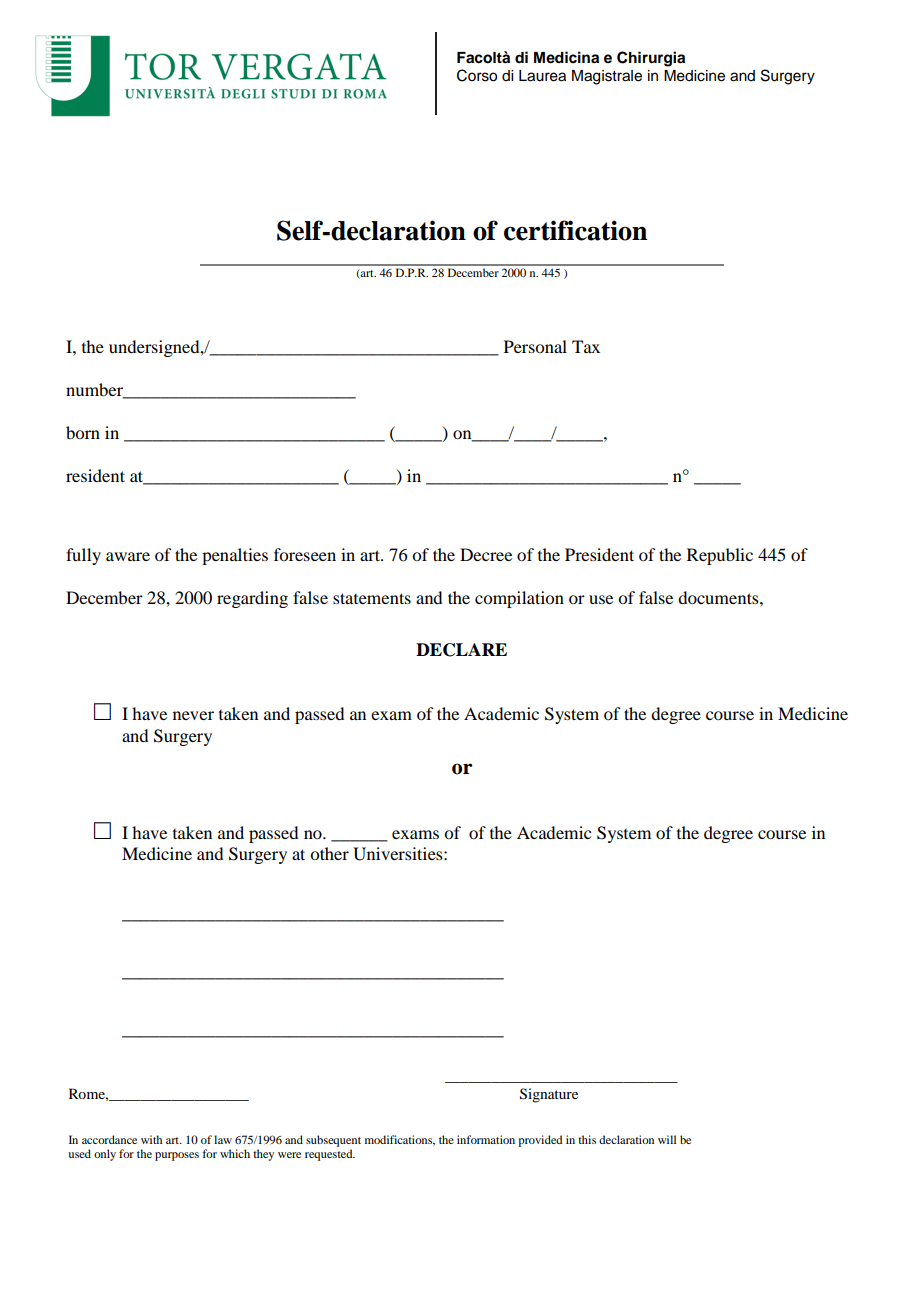 This document has height=1308, width=924. What do you see at coordinates (151, 1139) in the document?
I see `with` at bounding box center [151, 1139].
